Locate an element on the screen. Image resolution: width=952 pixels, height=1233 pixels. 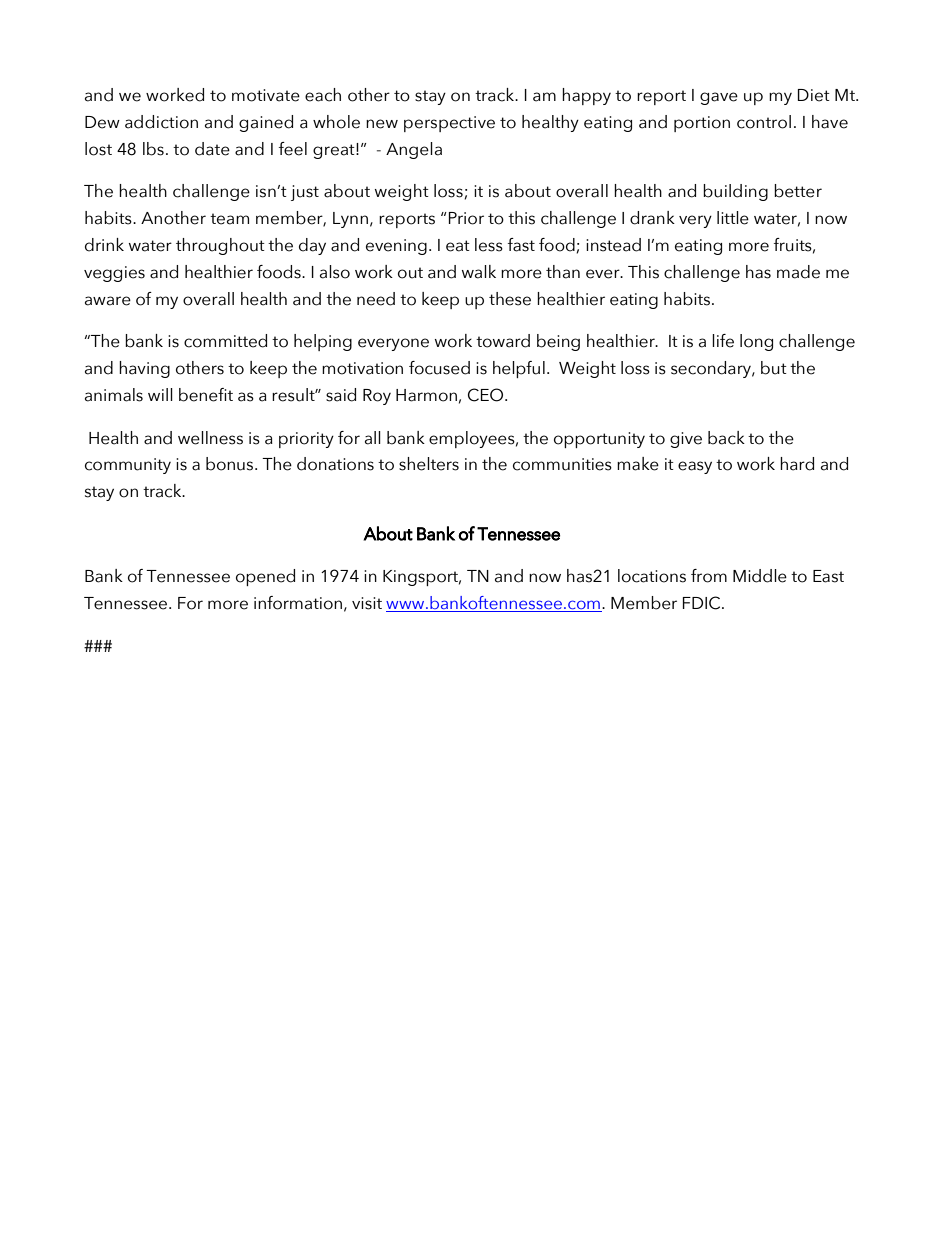
CEO is located at coordinates (487, 395).
